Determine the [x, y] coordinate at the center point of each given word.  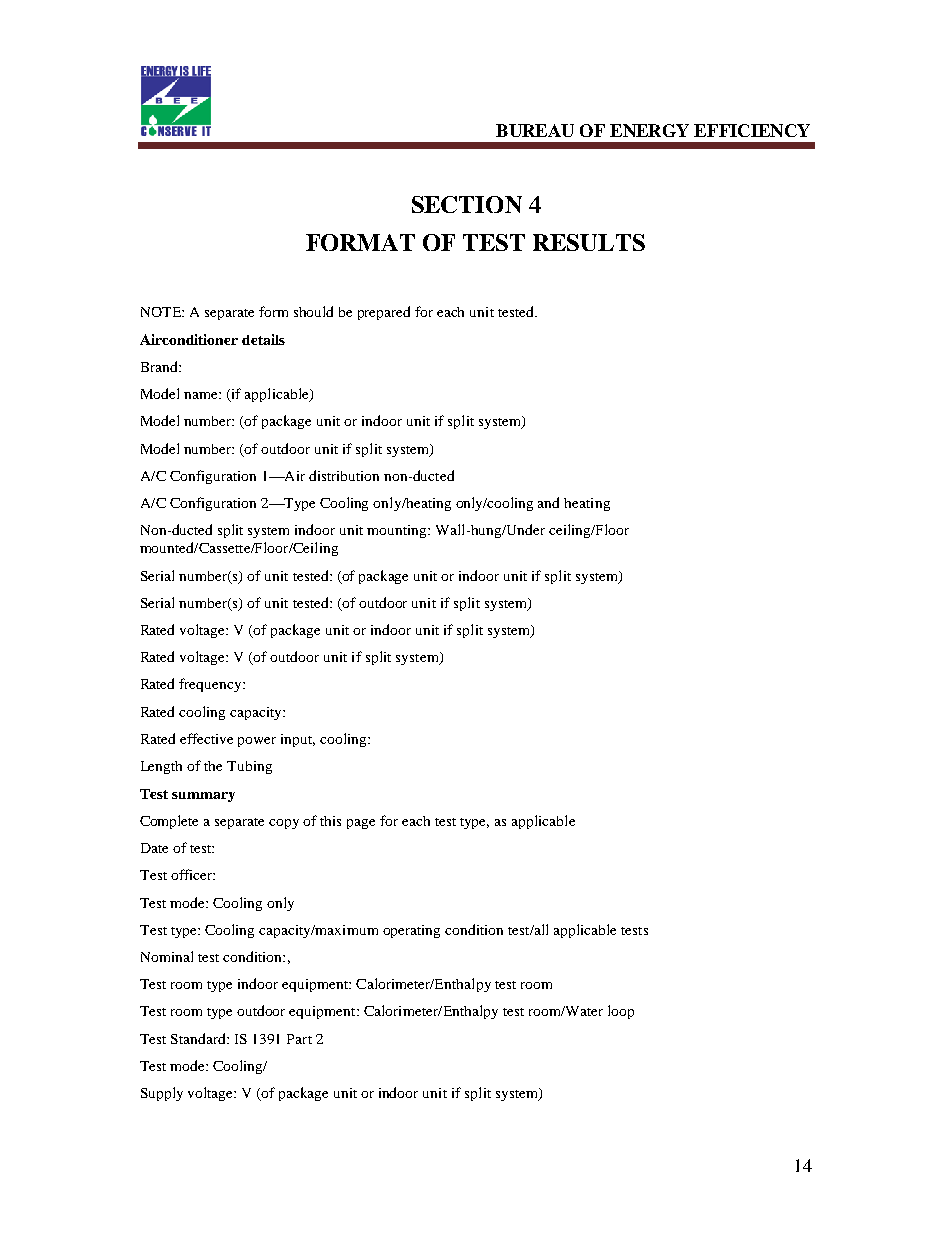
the [213, 766]
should [313, 311]
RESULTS [589, 242]
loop [621, 1012]
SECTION [467, 204]
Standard [199, 1038]
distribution [344, 475]
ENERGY [649, 130]
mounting [398, 531]
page [361, 824]
